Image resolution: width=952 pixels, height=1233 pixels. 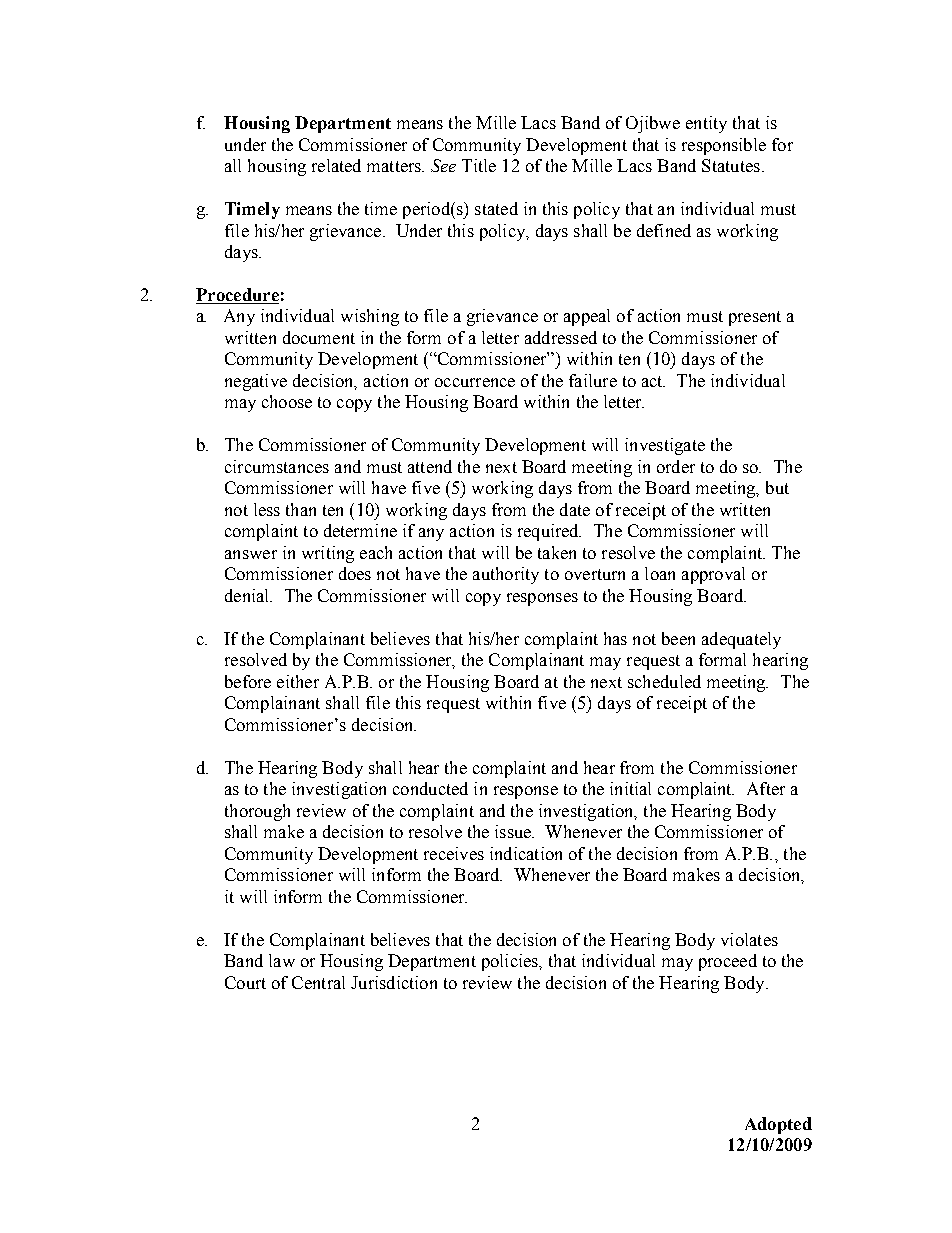 What do you see at coordinates (479, 165) in the screenshot?
I see `Title` at bounding box center [479, 165].
